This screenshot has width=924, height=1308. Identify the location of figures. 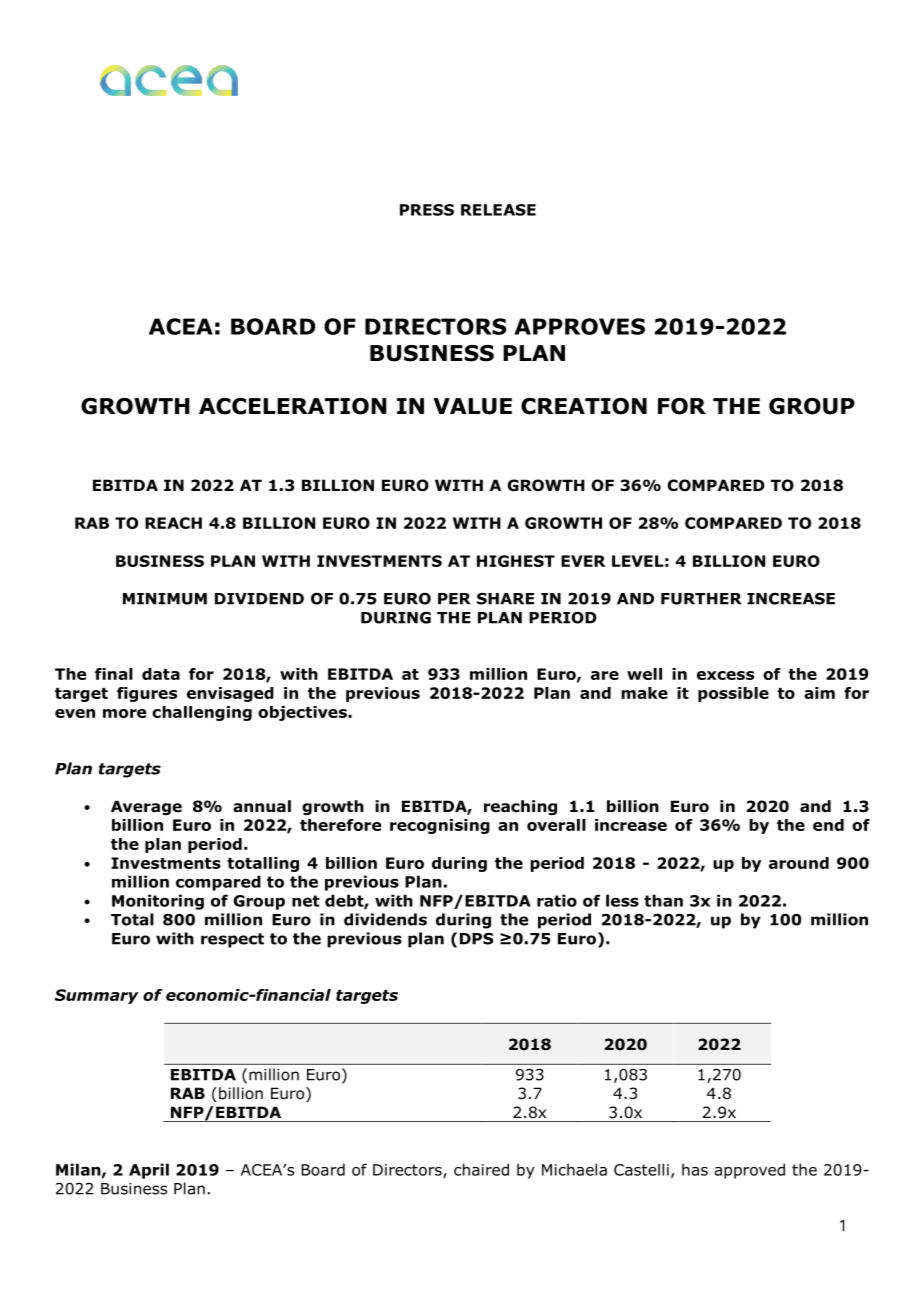
(147, 694).
